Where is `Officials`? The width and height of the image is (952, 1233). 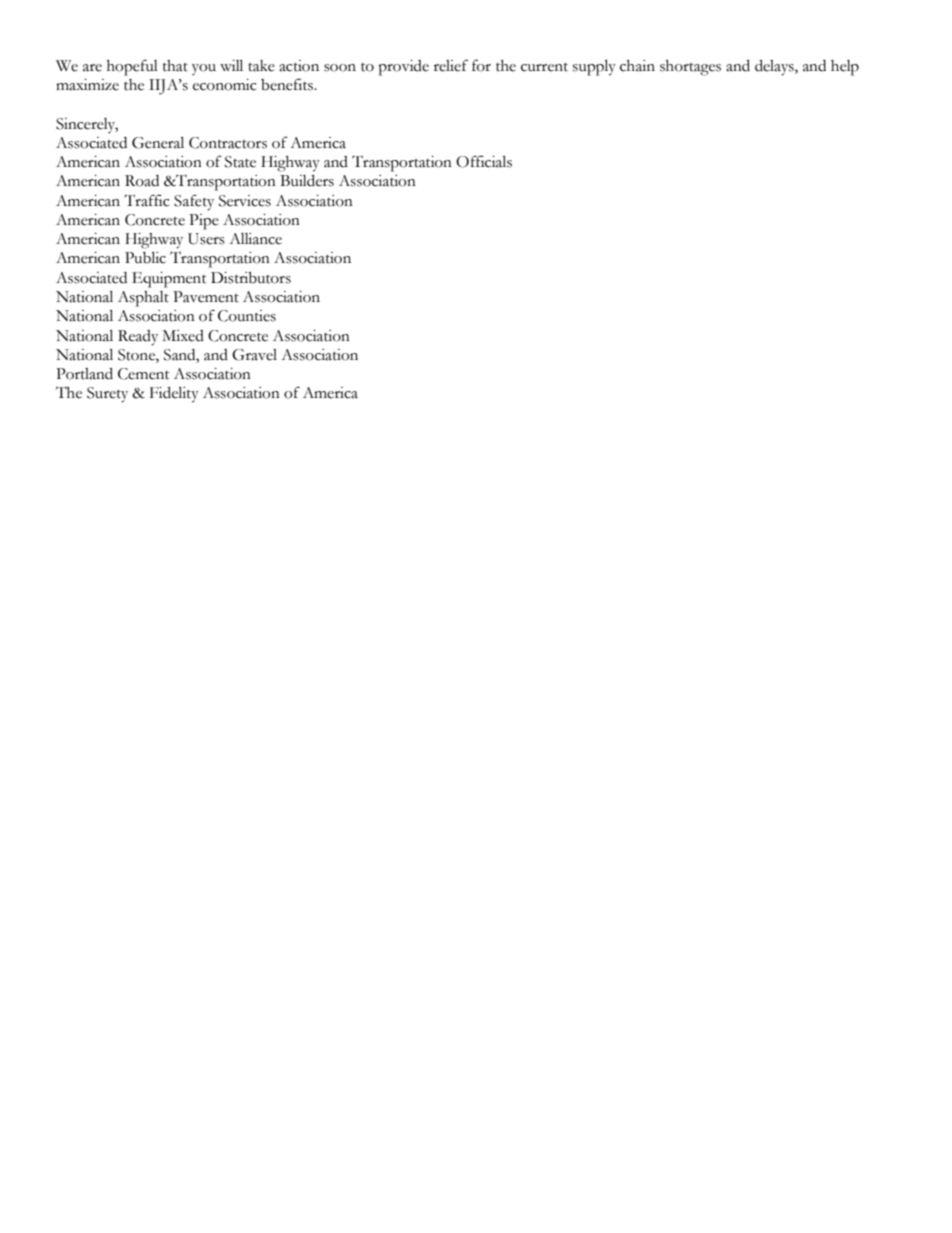 Officials is located at coordinates (484, 161).
